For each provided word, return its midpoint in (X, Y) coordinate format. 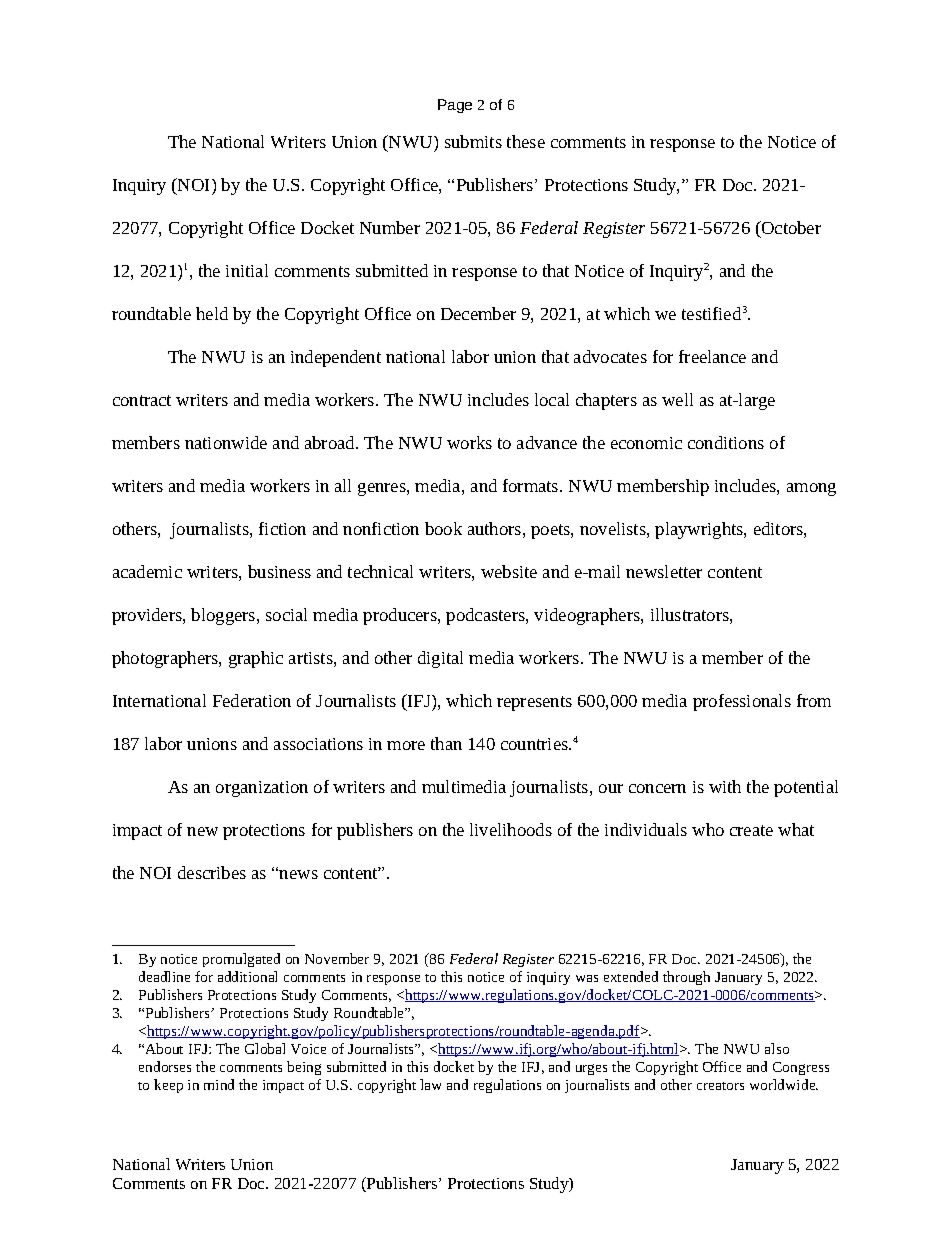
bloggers (224, 616)
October (790, 227)
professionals (742, 702)
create (751, 830)
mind (219, 1084)
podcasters (486, 616)
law (430, 1084)
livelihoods (511, 829)
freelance (712, 356)
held (212, 313)
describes (212, 872)
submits (473, 141)
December (478, 313)
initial (247, 270)
